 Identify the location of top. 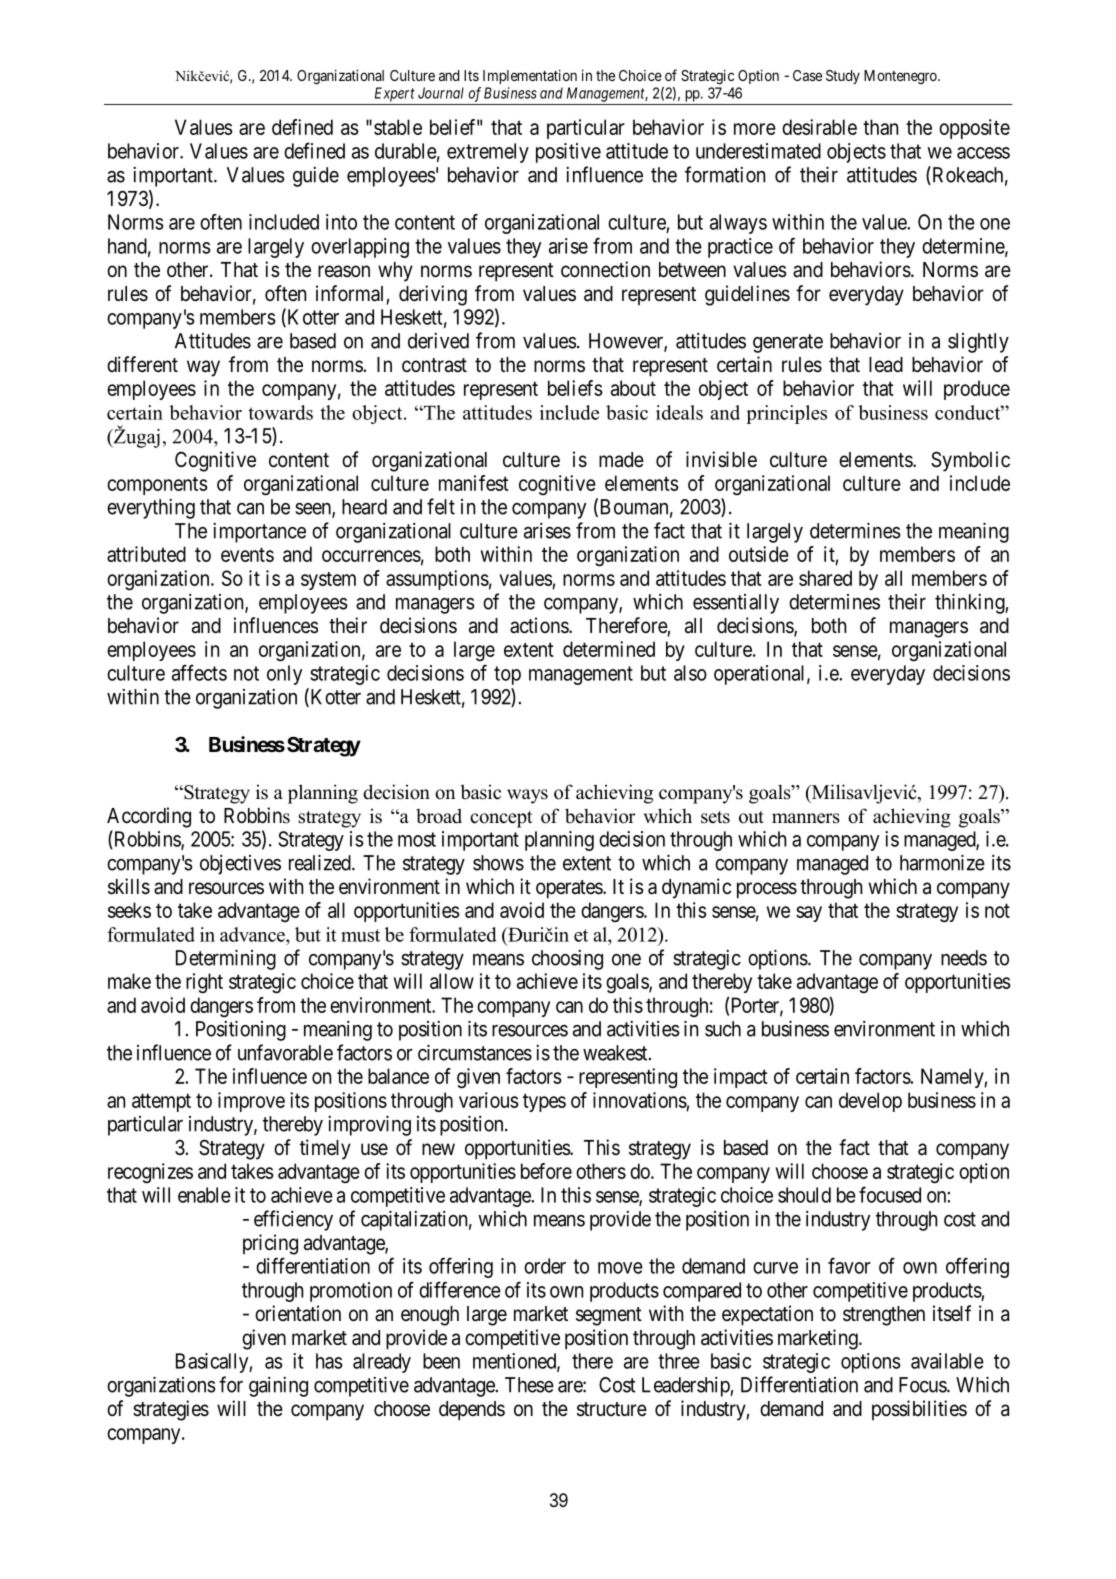
(507, 675).
